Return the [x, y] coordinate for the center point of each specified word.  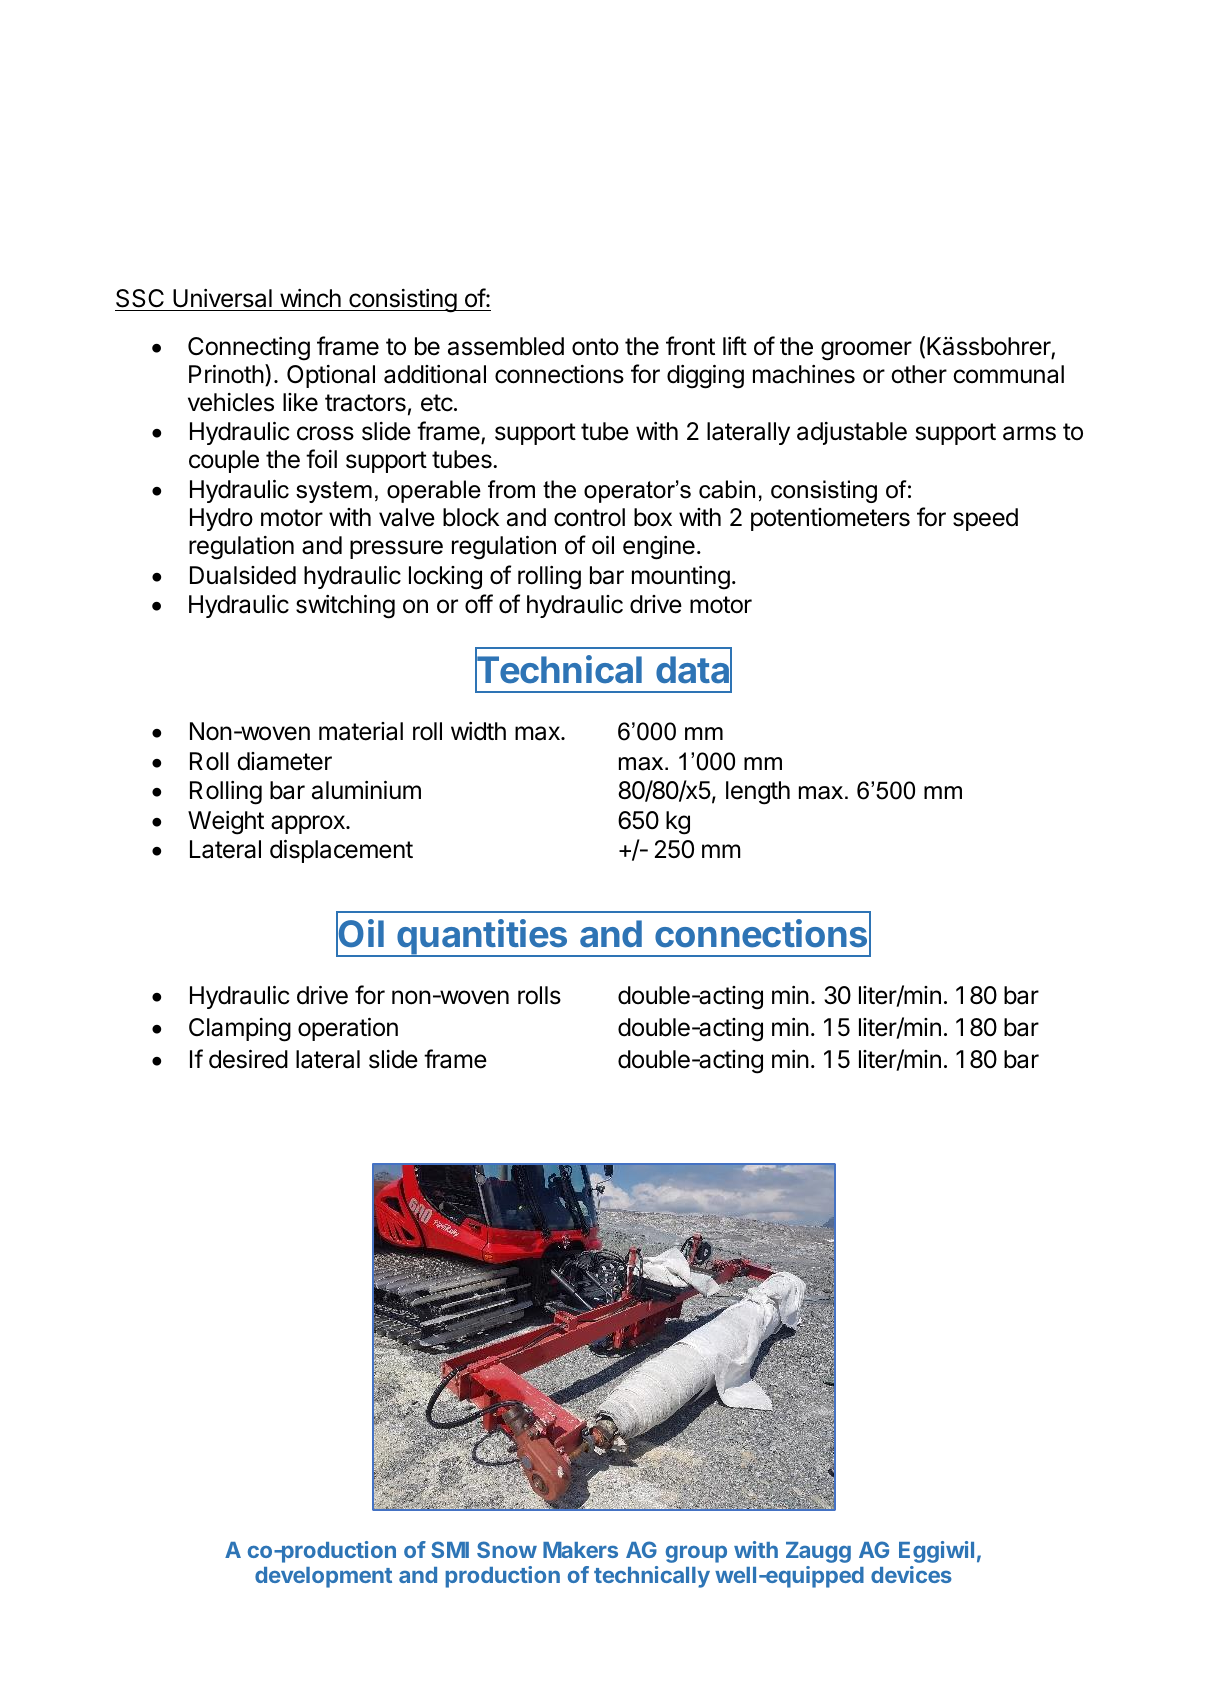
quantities [482, 938]
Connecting [249, 349]
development [323, 1577]
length [758, 793]
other [919, 374]
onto [595, 347]
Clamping [240, 1030]
